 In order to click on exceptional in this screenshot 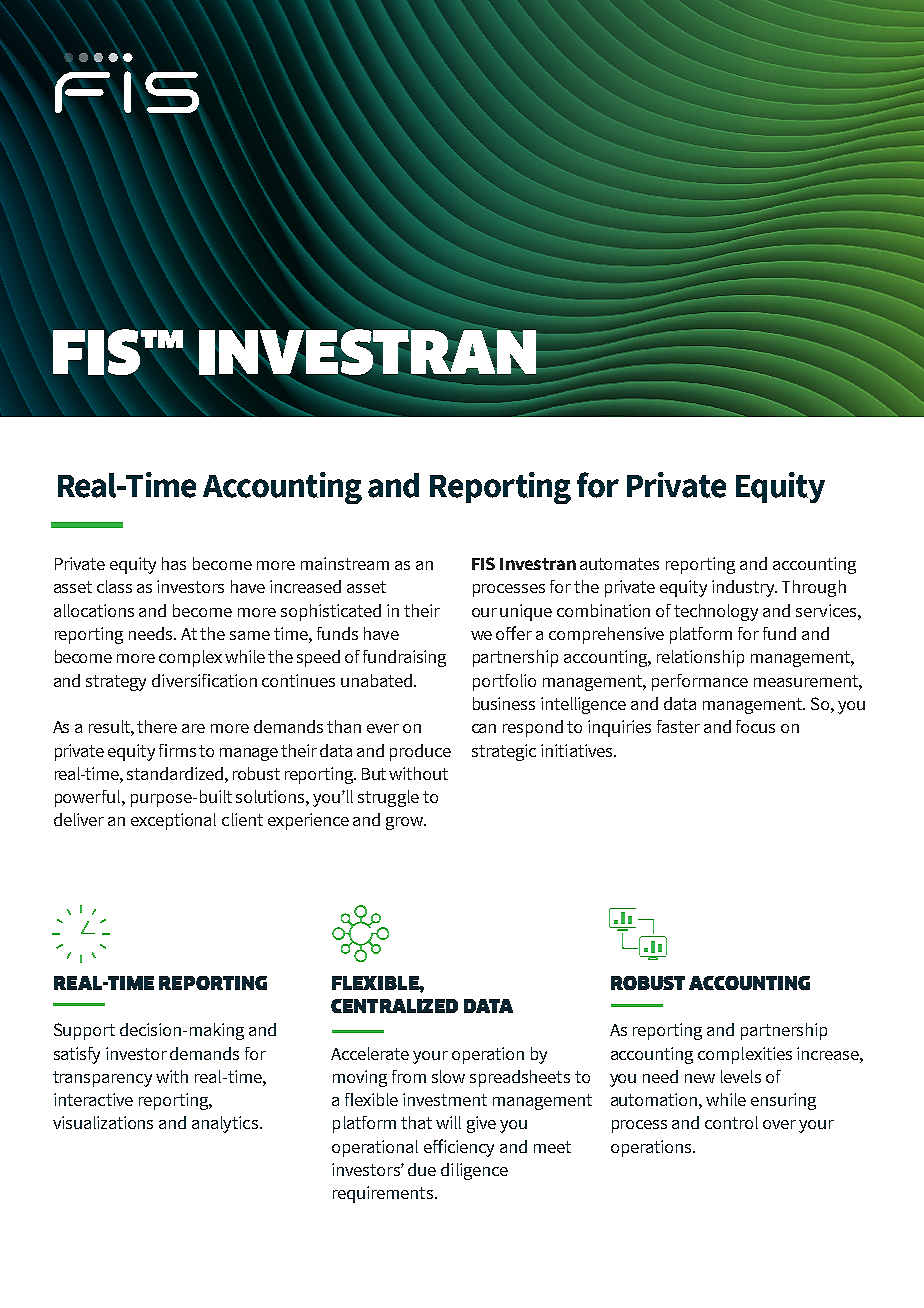, I will do `click(173, 821)`.
